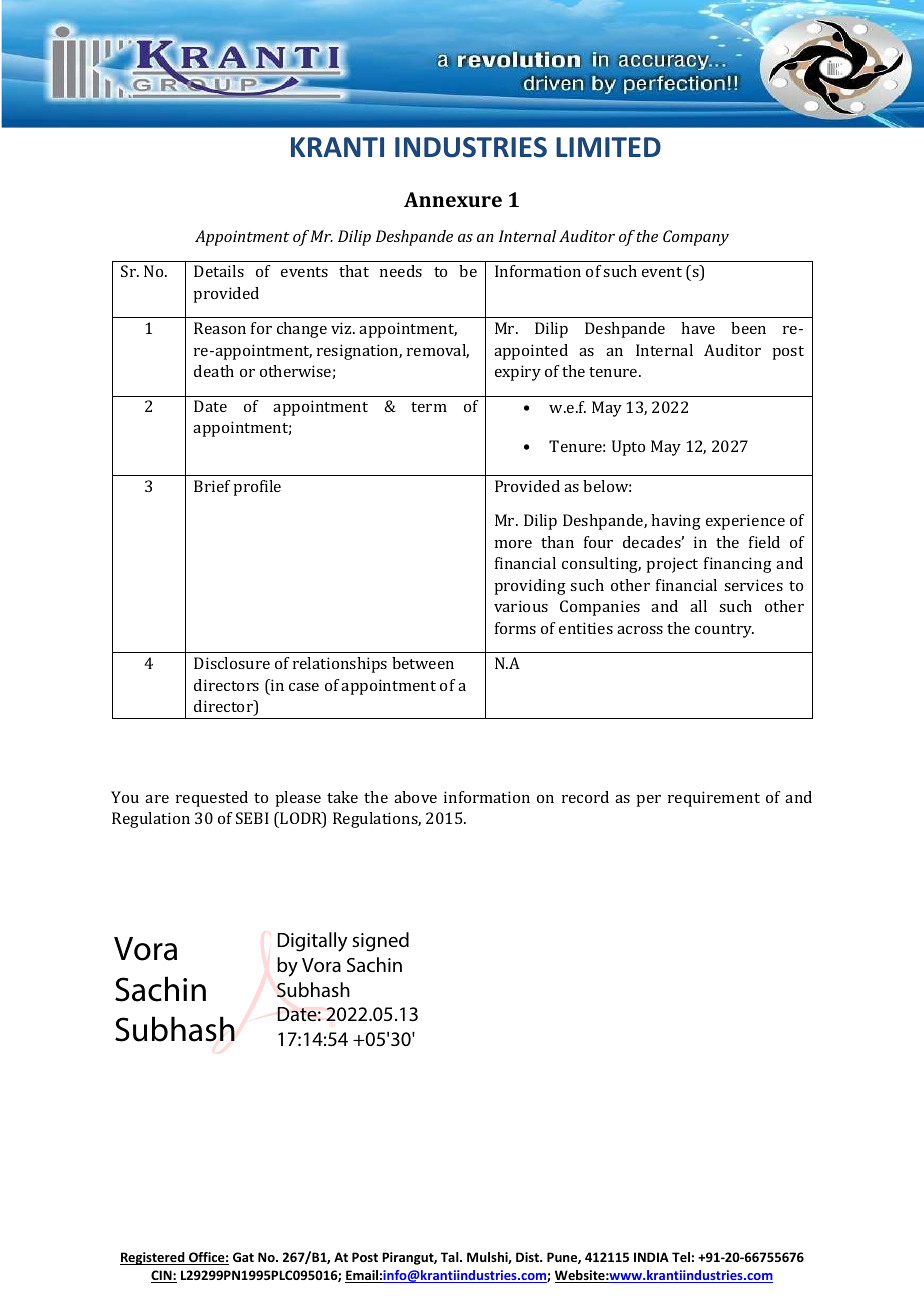  What do you see at coordinates (212, 486) in the image?
I see `Brief` at bounding box center [212, 486].
